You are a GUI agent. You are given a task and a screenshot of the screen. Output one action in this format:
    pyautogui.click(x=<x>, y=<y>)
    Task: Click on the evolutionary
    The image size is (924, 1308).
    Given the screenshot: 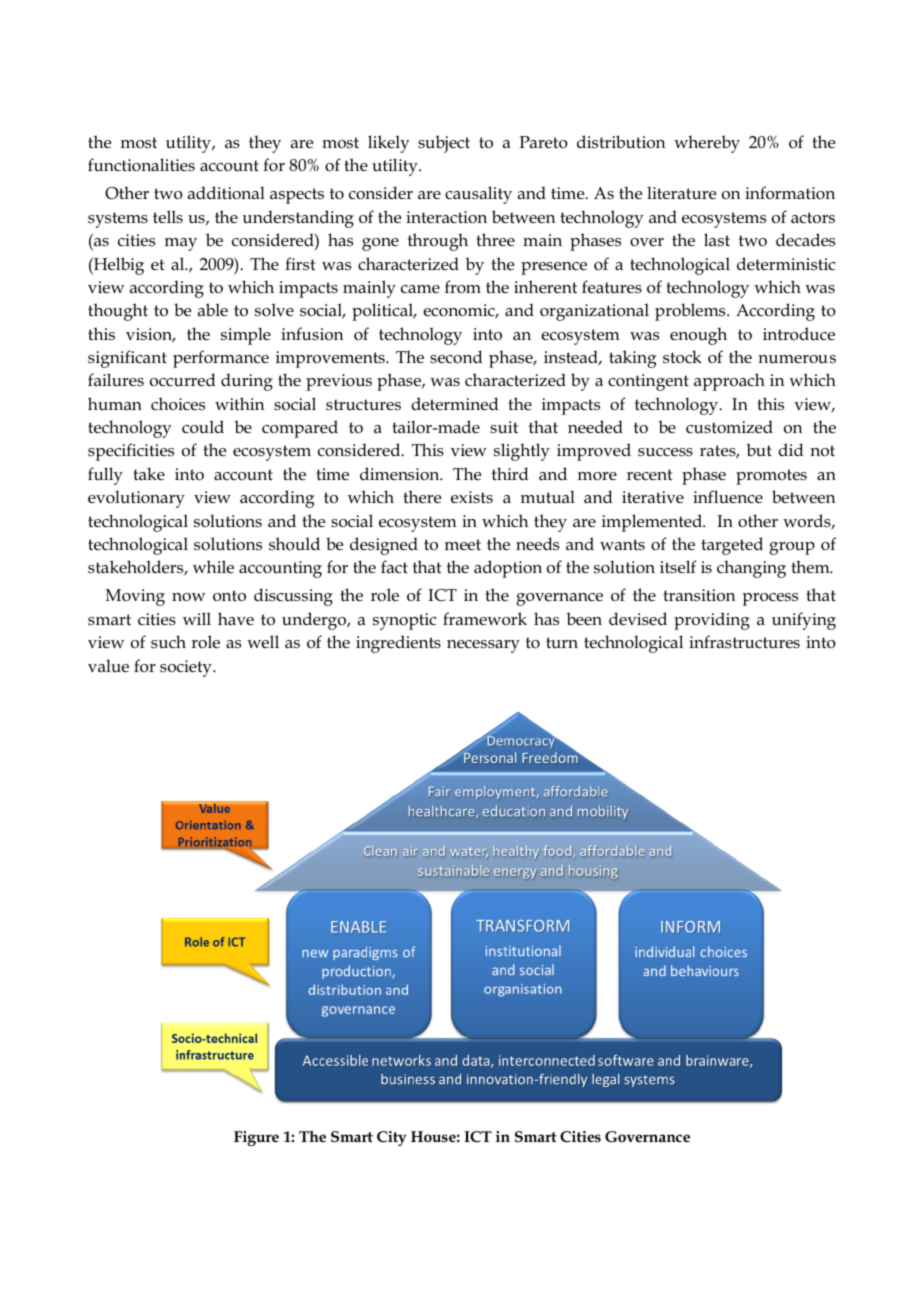 What is the action you would take?
    pyautogui.click(x=136, y=499)
